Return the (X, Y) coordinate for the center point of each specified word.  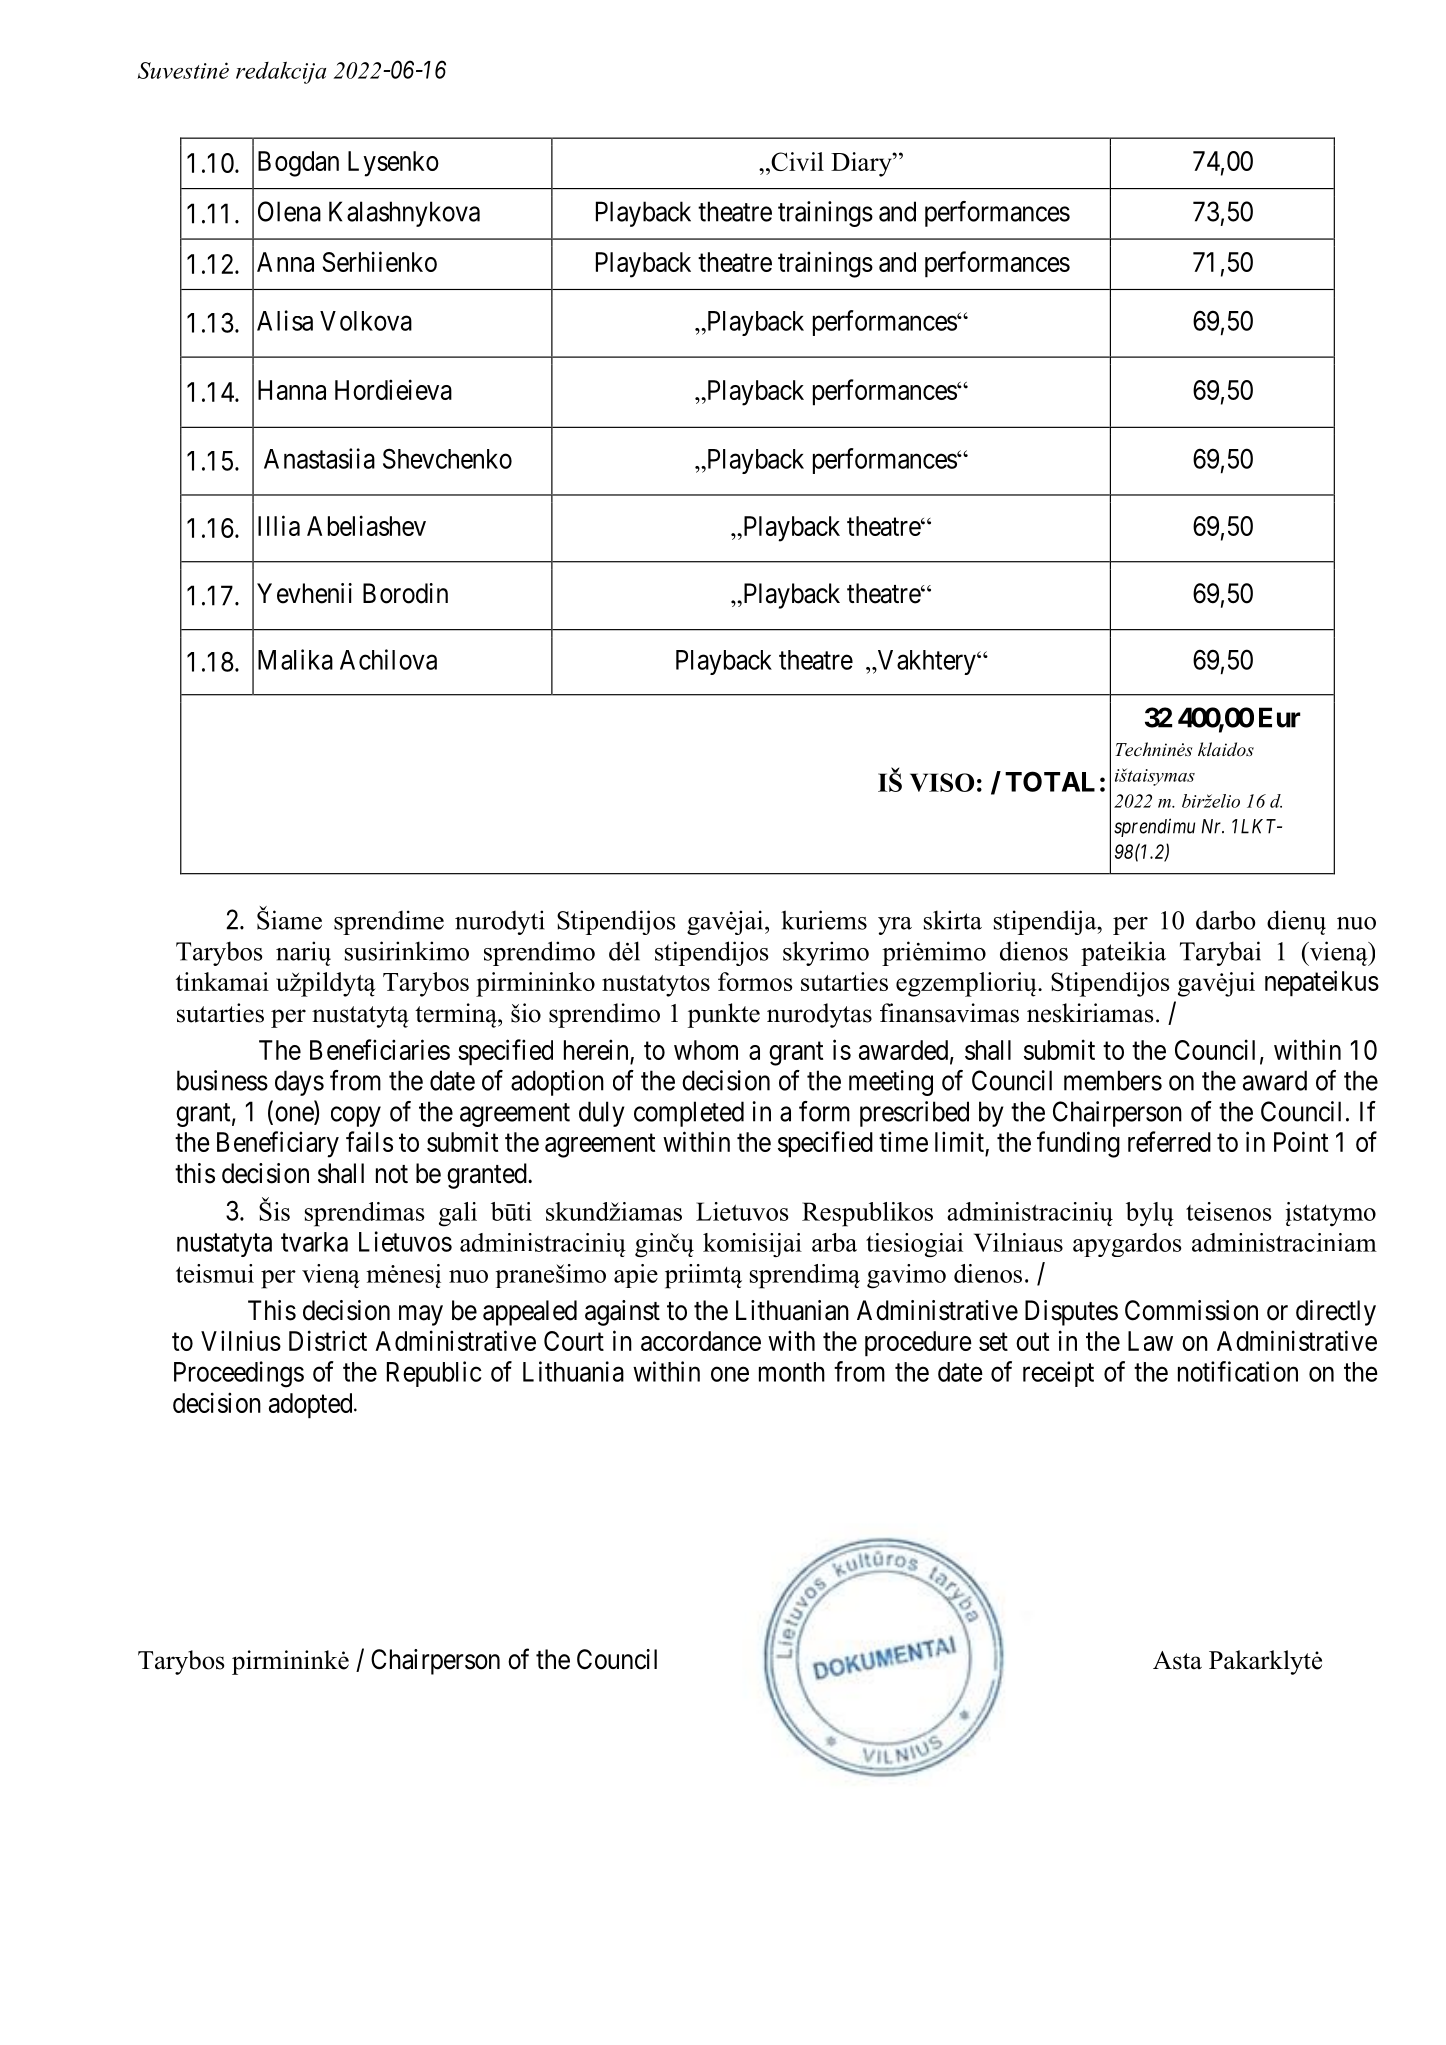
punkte (724, 1015)
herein (596, 1049)
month (792, 1372)
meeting (891, 1083)
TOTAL (1050, 781)
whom (706, 1050)
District (328, 1340)
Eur (1279, 717)
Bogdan (298, 164)
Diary (862, 164)
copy (356, 1116)
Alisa (285, 320)
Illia (279, 525)
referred (1169, 1141)
